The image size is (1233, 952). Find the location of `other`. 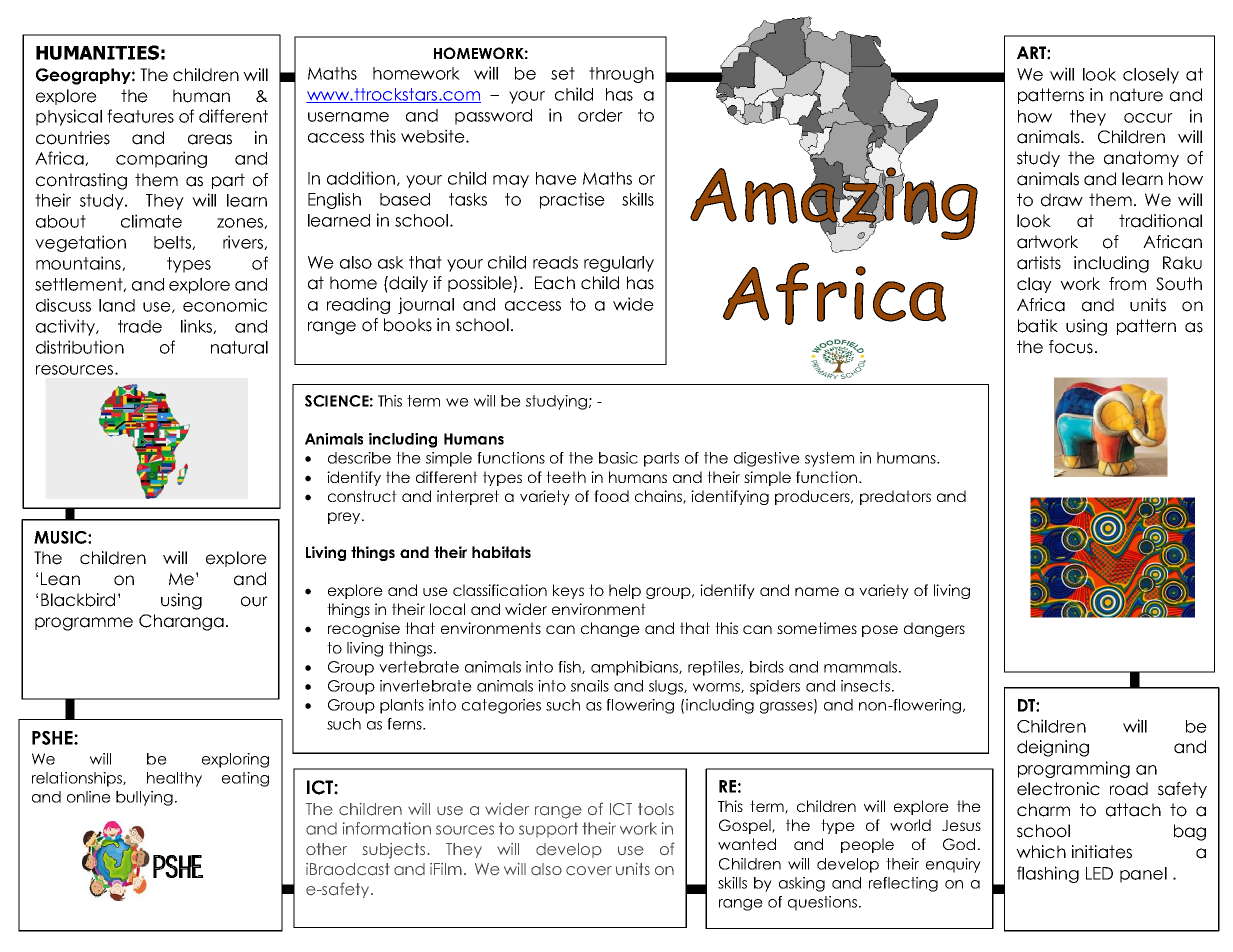

other is located at coordinates (326, 849).
